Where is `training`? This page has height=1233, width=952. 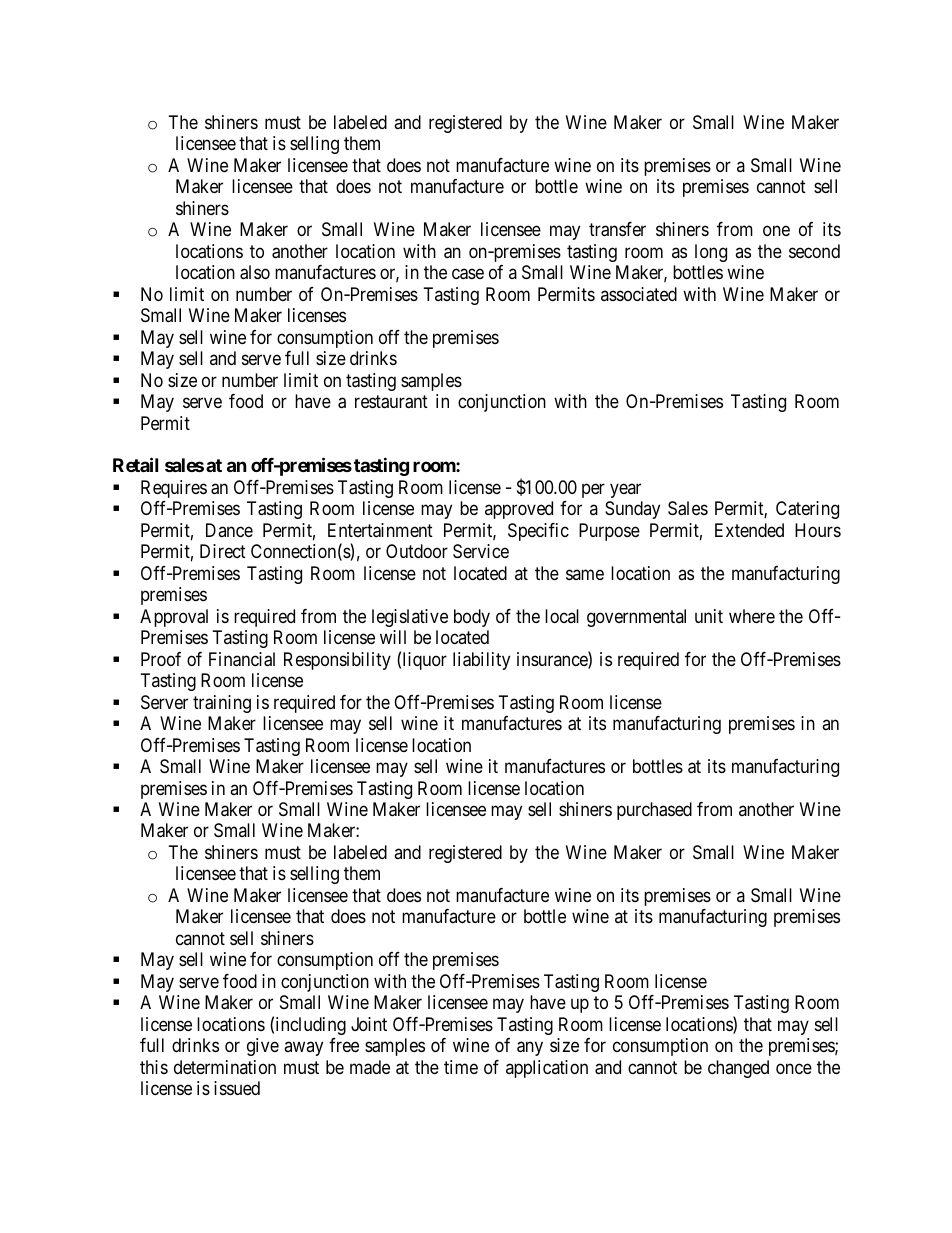
training is located at coordinates (222, 704).
